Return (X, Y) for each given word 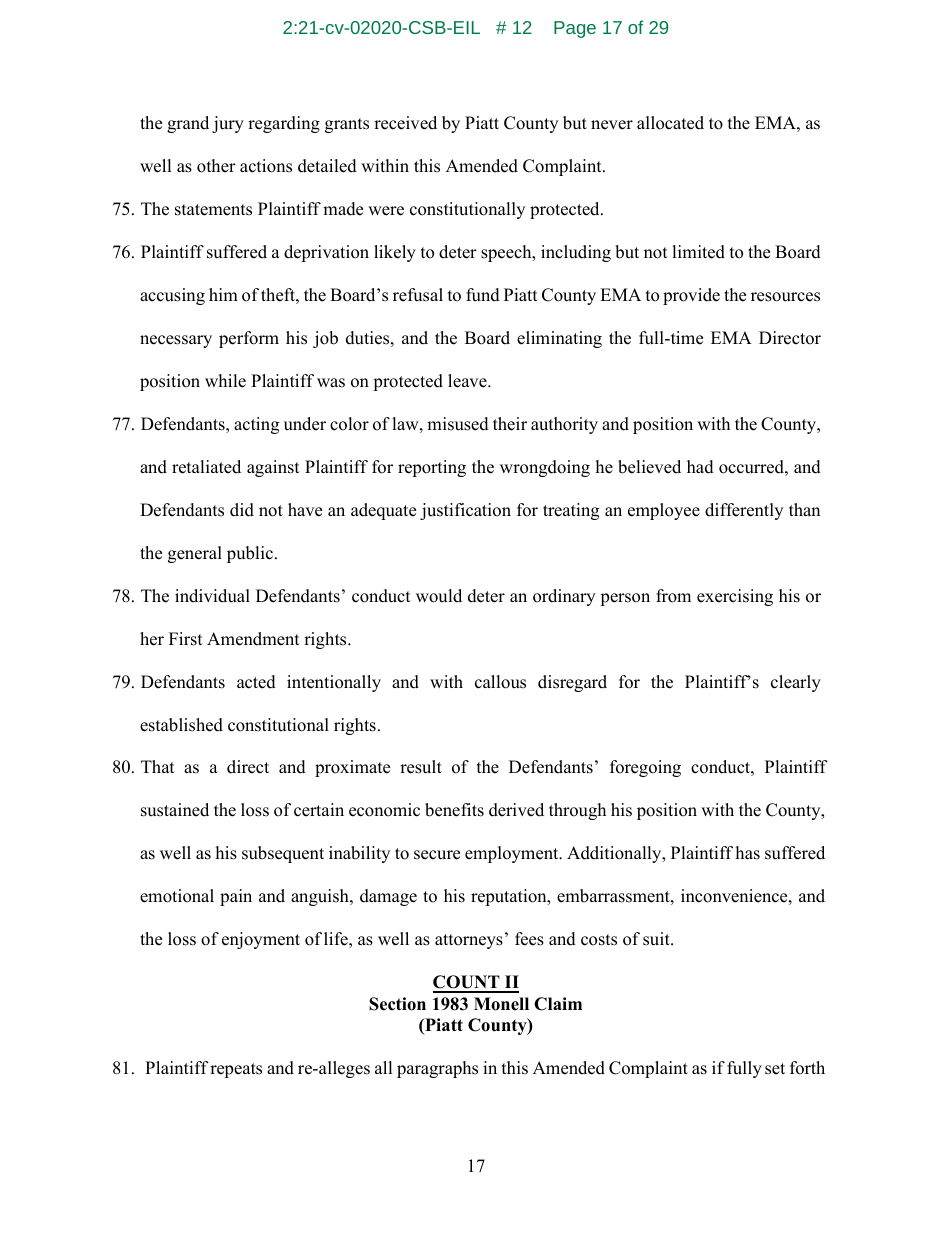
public (251, 554)
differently (744, 511)
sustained (175, 810)
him (223, 294)
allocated (670, 123)
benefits (454, 810)
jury (228, 124)
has (748, 853)
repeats (236, 1070)
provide (691, 296)
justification (465, 511)
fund (483, 295)
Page (575, 29)
